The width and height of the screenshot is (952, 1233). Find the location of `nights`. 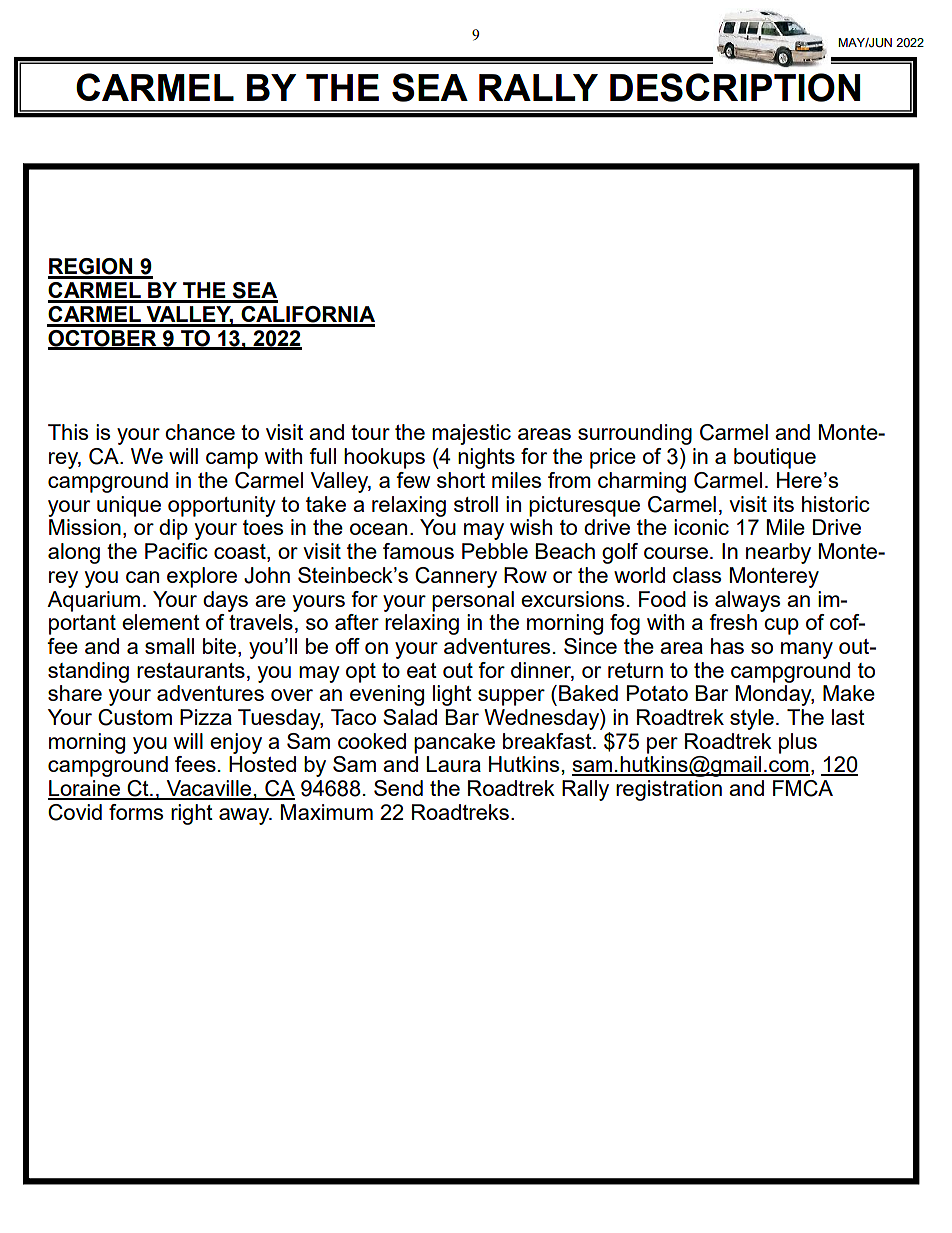

nights is located at coordinates (486, 458).
